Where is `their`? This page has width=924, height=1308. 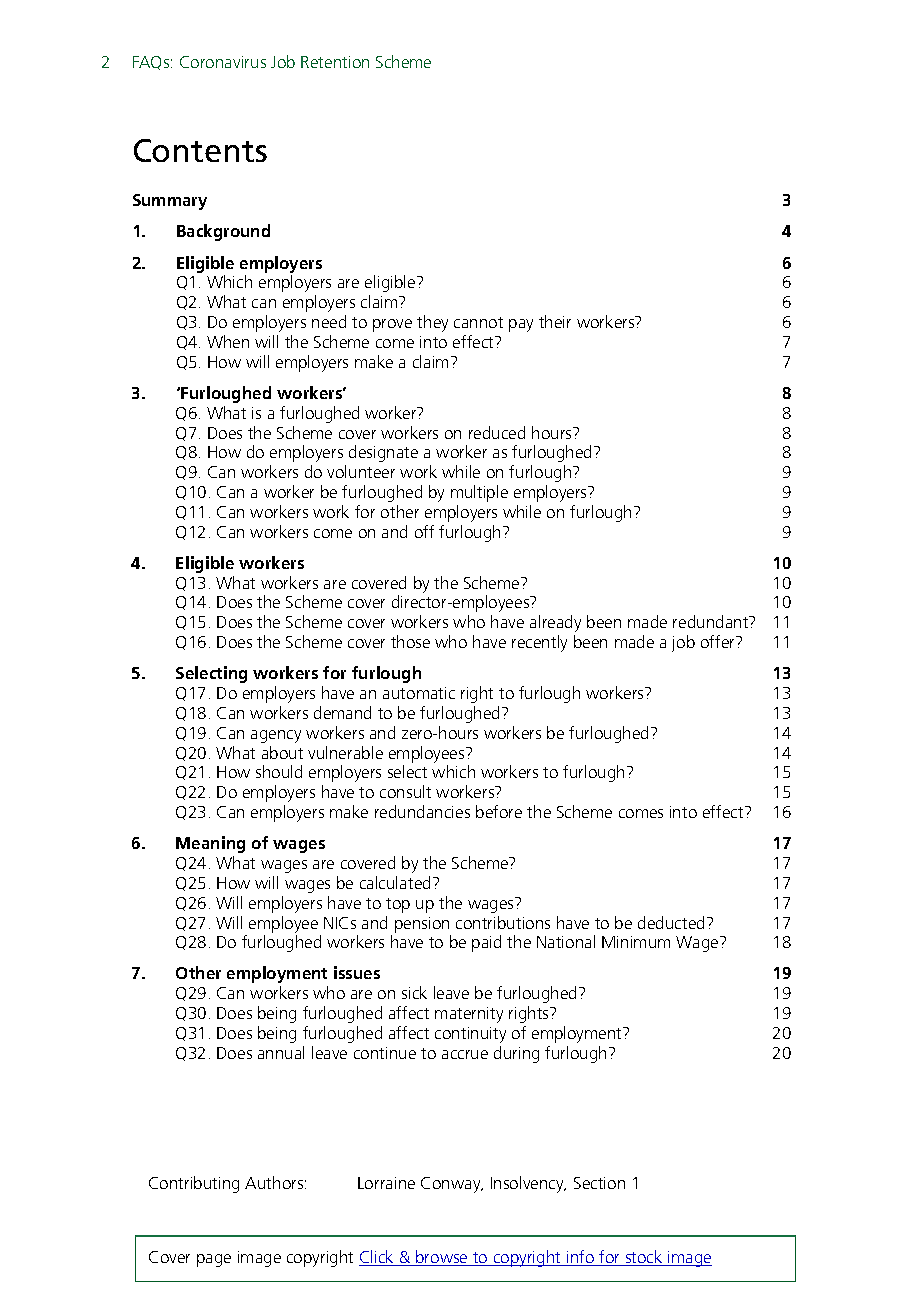 their is located at coordinates (555, 321).
